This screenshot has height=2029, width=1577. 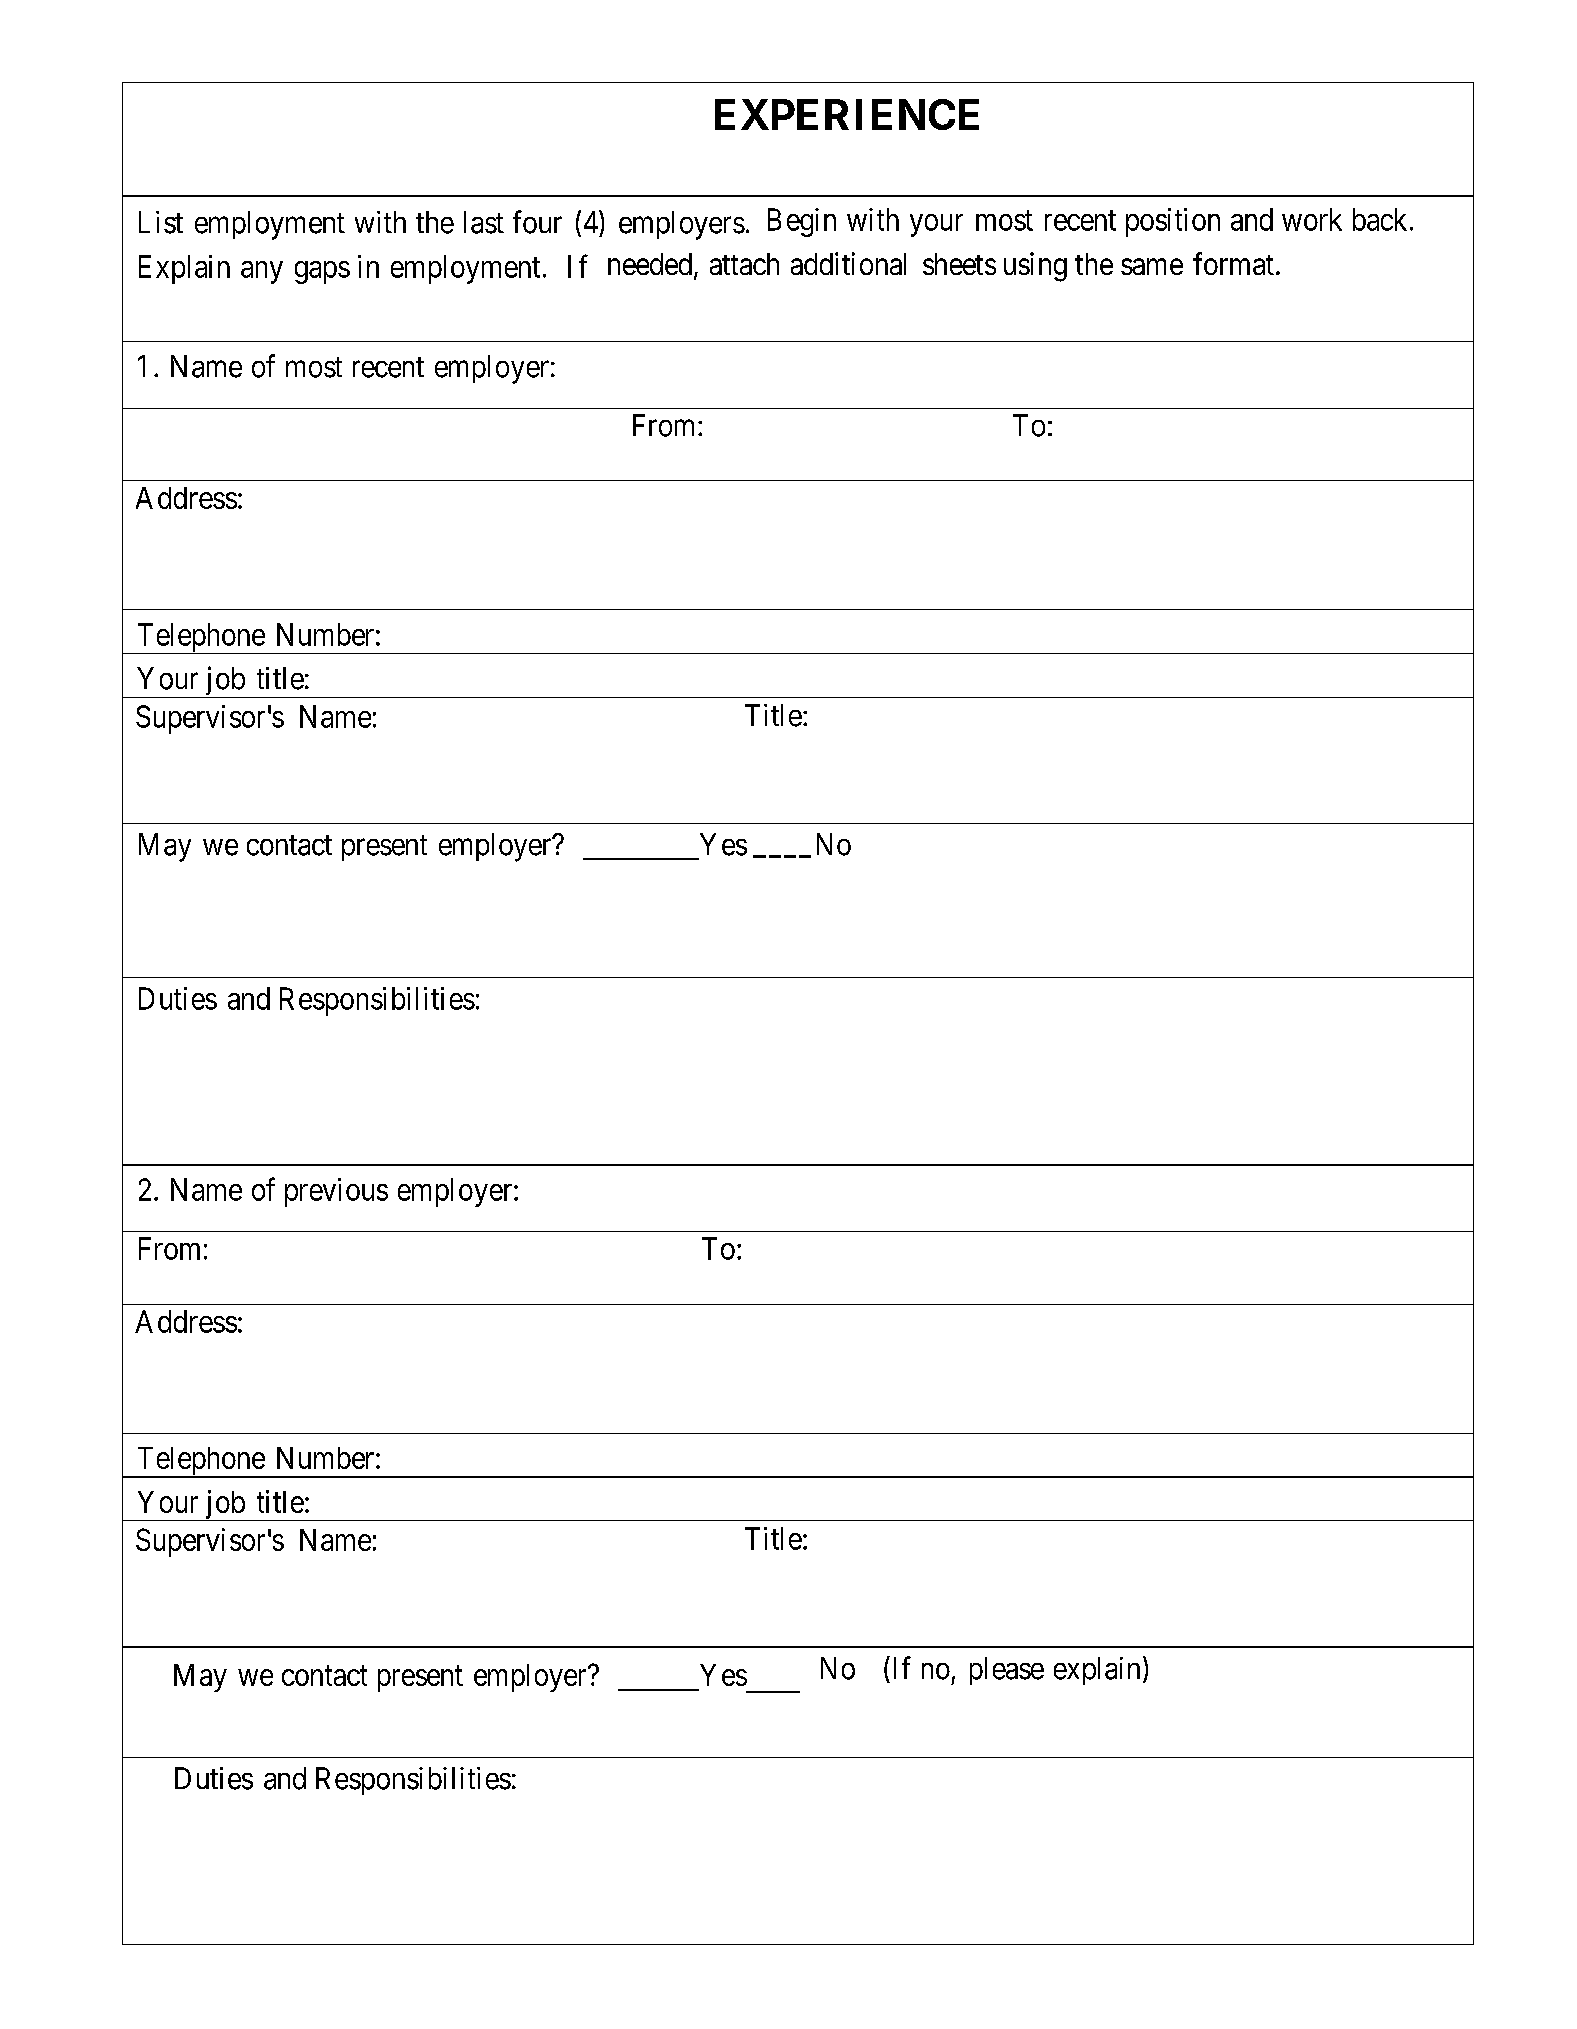 I want to click on position, so click(x=1173, y=222).
